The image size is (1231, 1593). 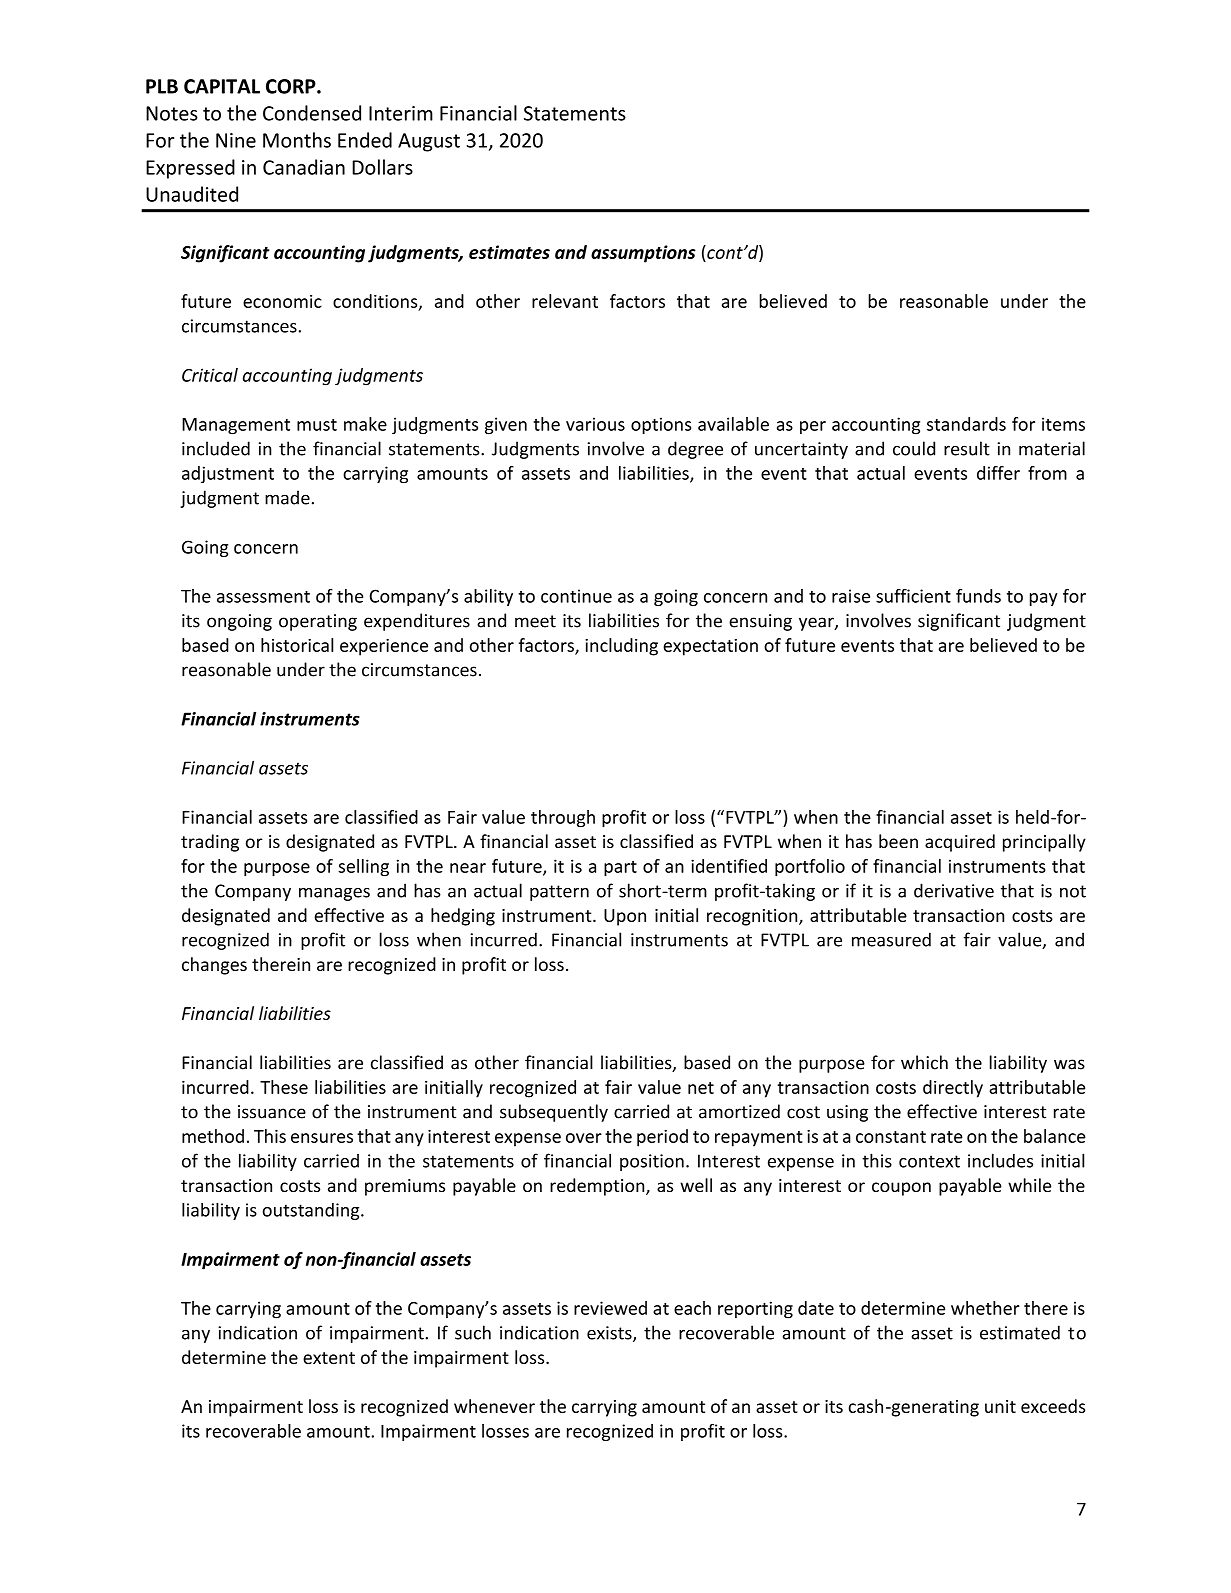 What do you see at coordinates (960, 843) in the page?
I see `acquired` at bounding box center [960, 843].
